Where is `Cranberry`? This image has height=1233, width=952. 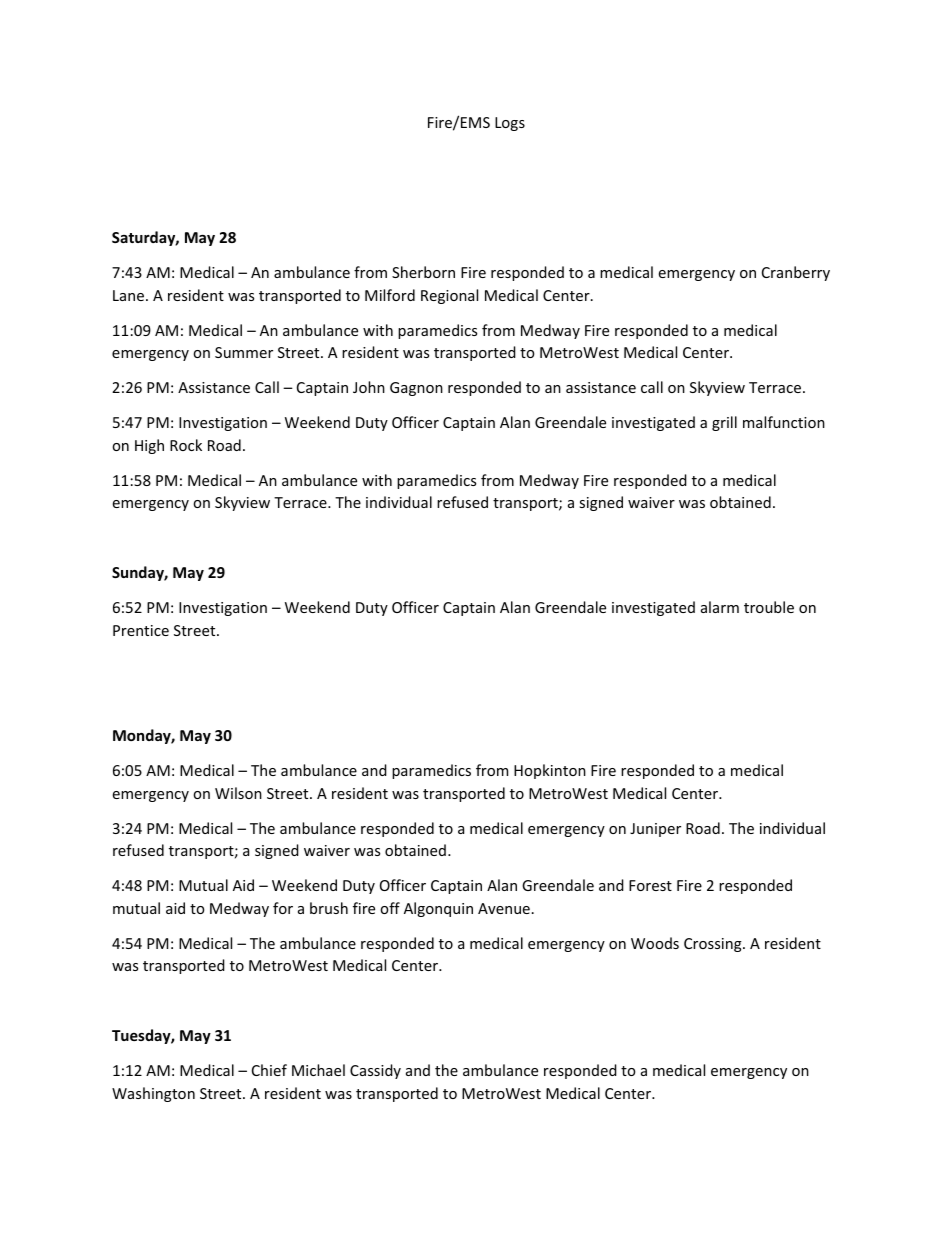
Cranberry is located at coordinates (796, 273).
